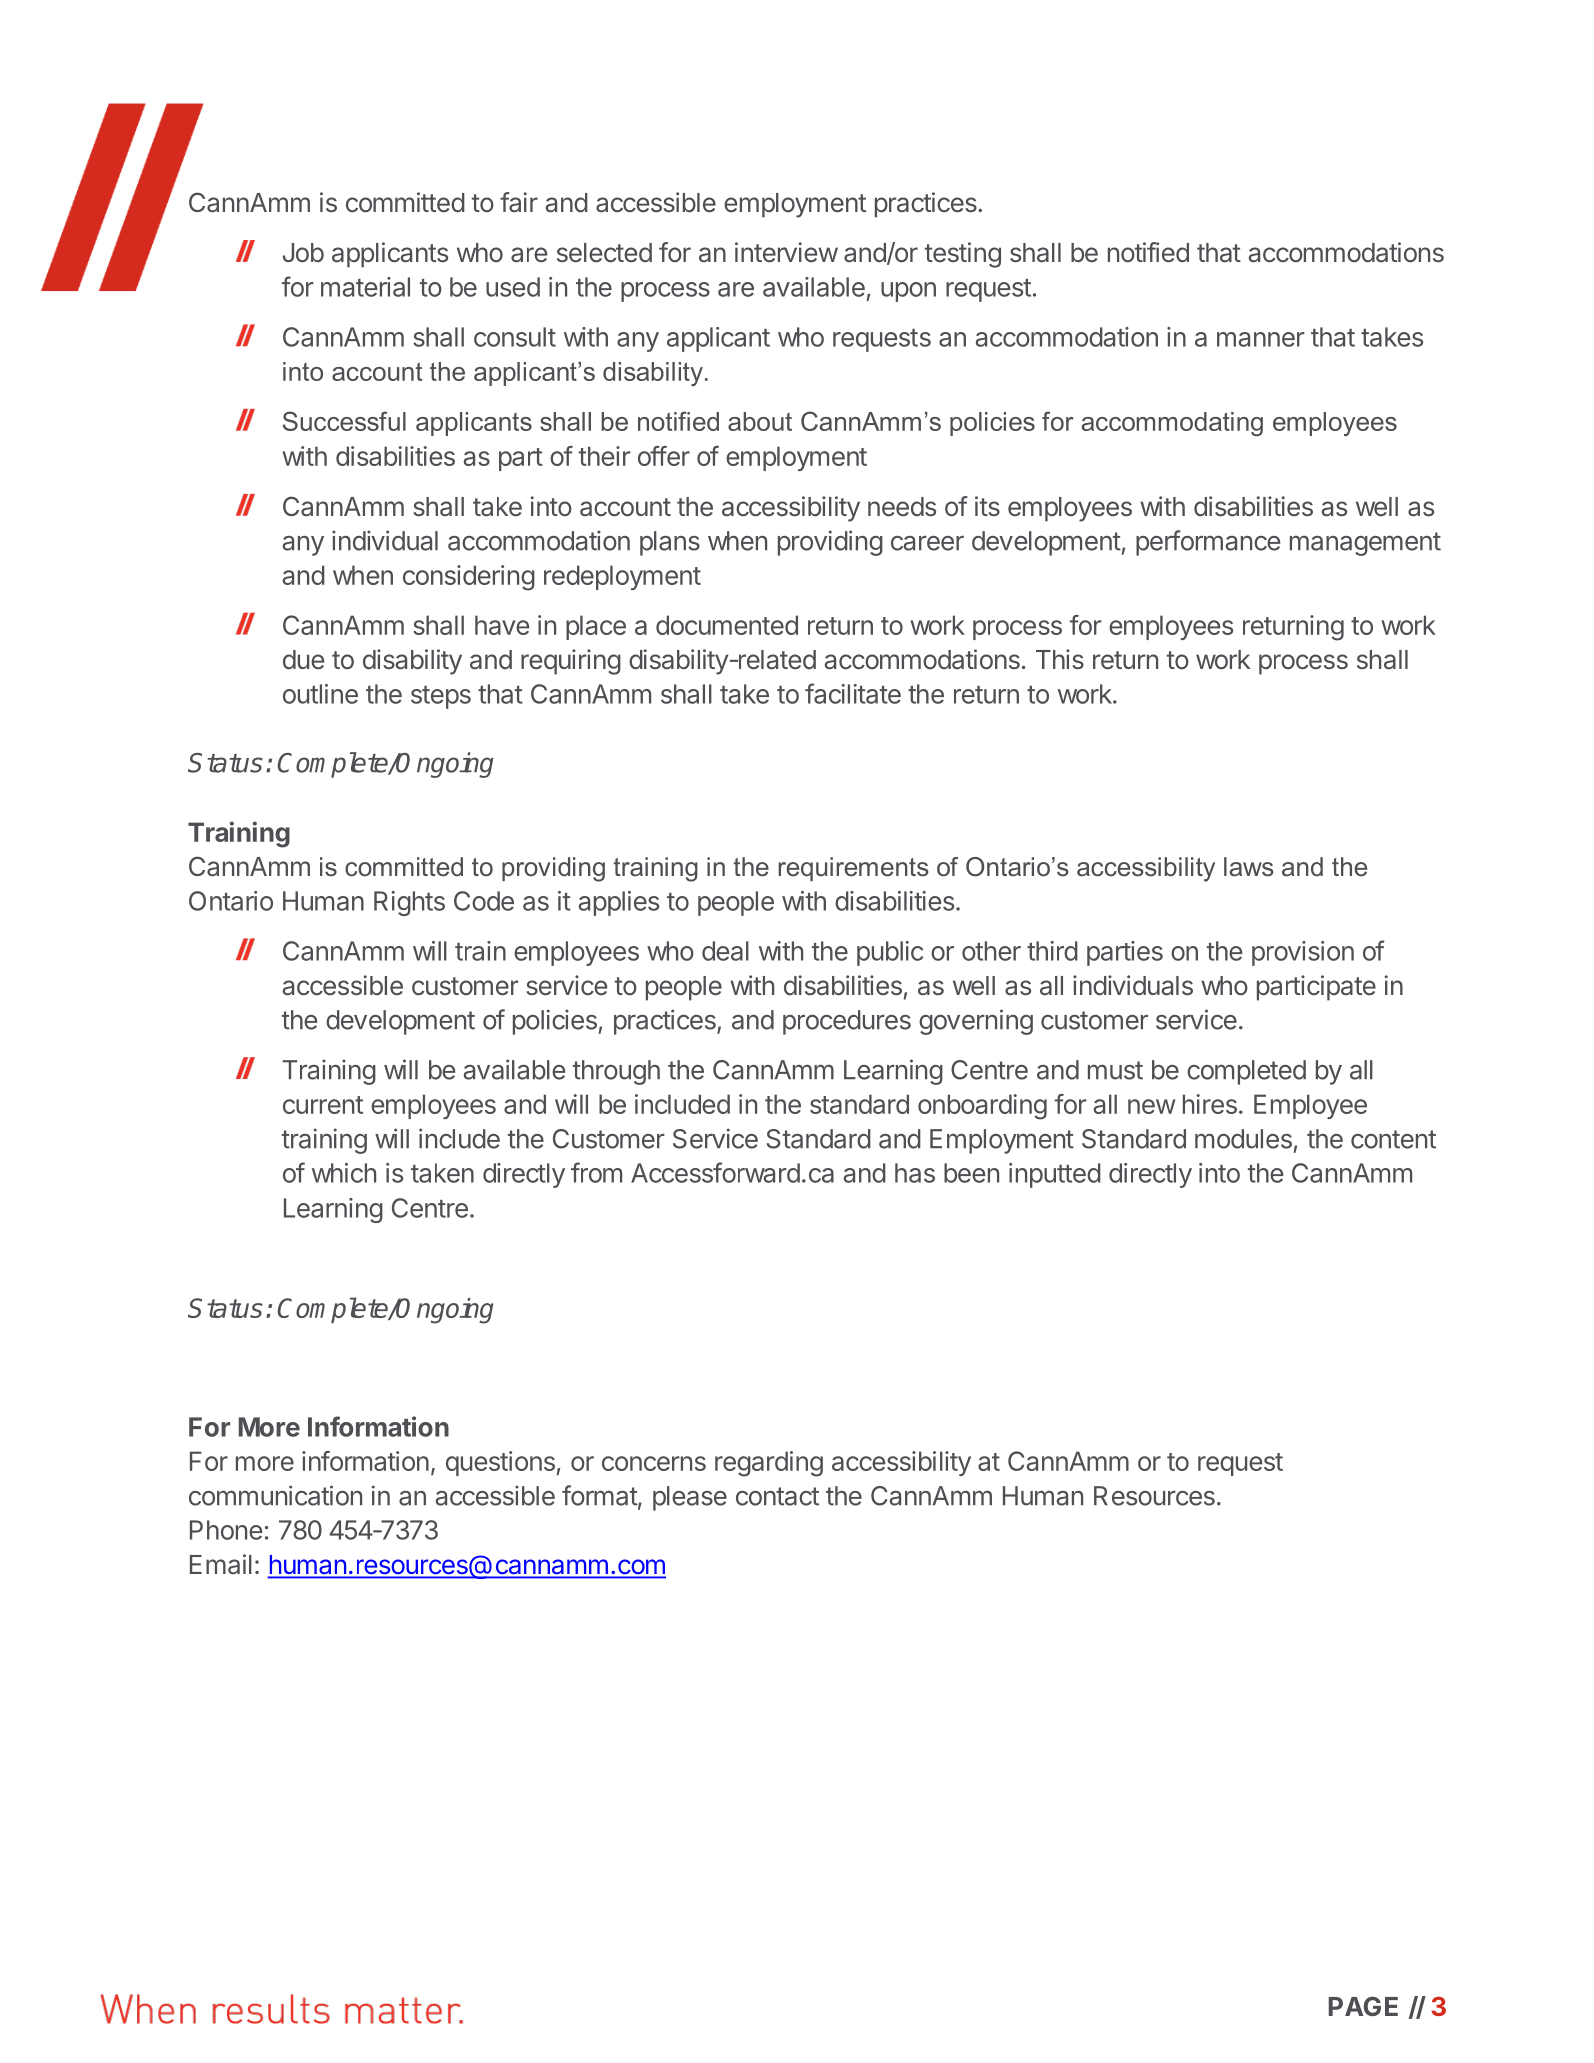 This screenshot has height=2063, width=1594. What do you see at coordinates (323, 1105) in the screenshot?
I see `current` at bounding box center [323, 1105].
